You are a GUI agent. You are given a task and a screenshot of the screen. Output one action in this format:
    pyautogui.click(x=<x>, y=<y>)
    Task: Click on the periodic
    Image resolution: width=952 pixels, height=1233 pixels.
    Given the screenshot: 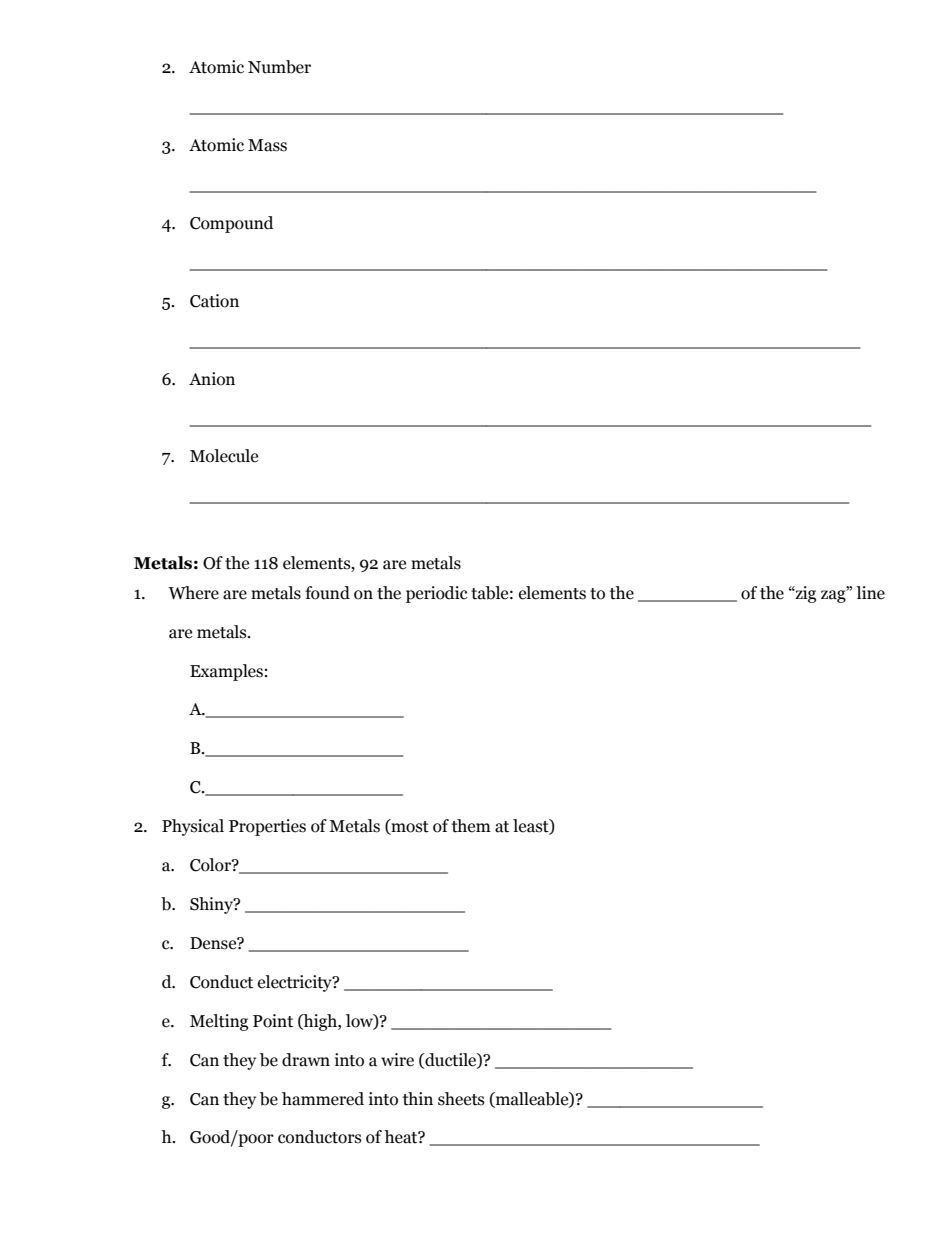 What is the action you would take?
    pyautogui.click(x=437, y=594)
